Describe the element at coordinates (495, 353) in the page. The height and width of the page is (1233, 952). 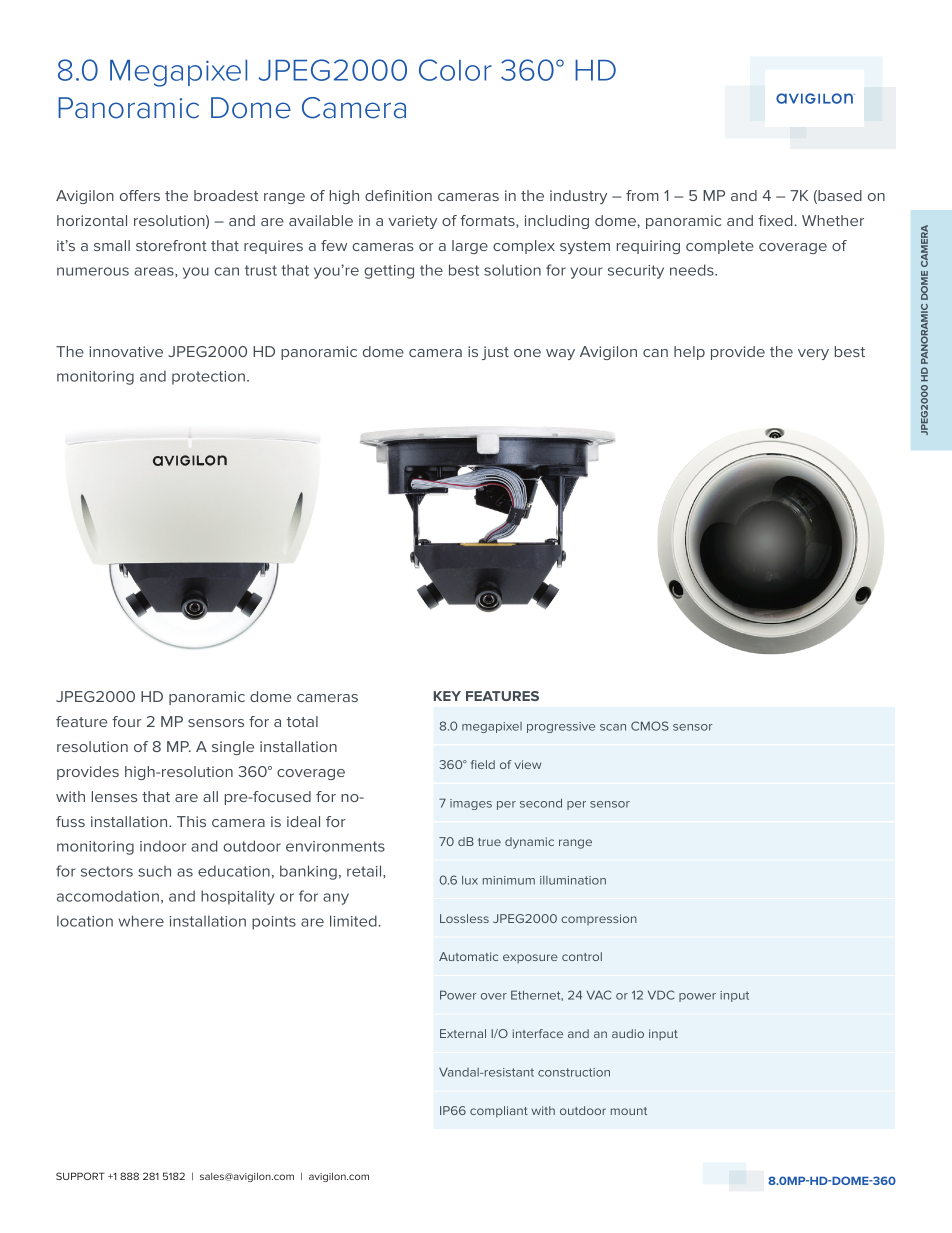
I see `just` at that location.
